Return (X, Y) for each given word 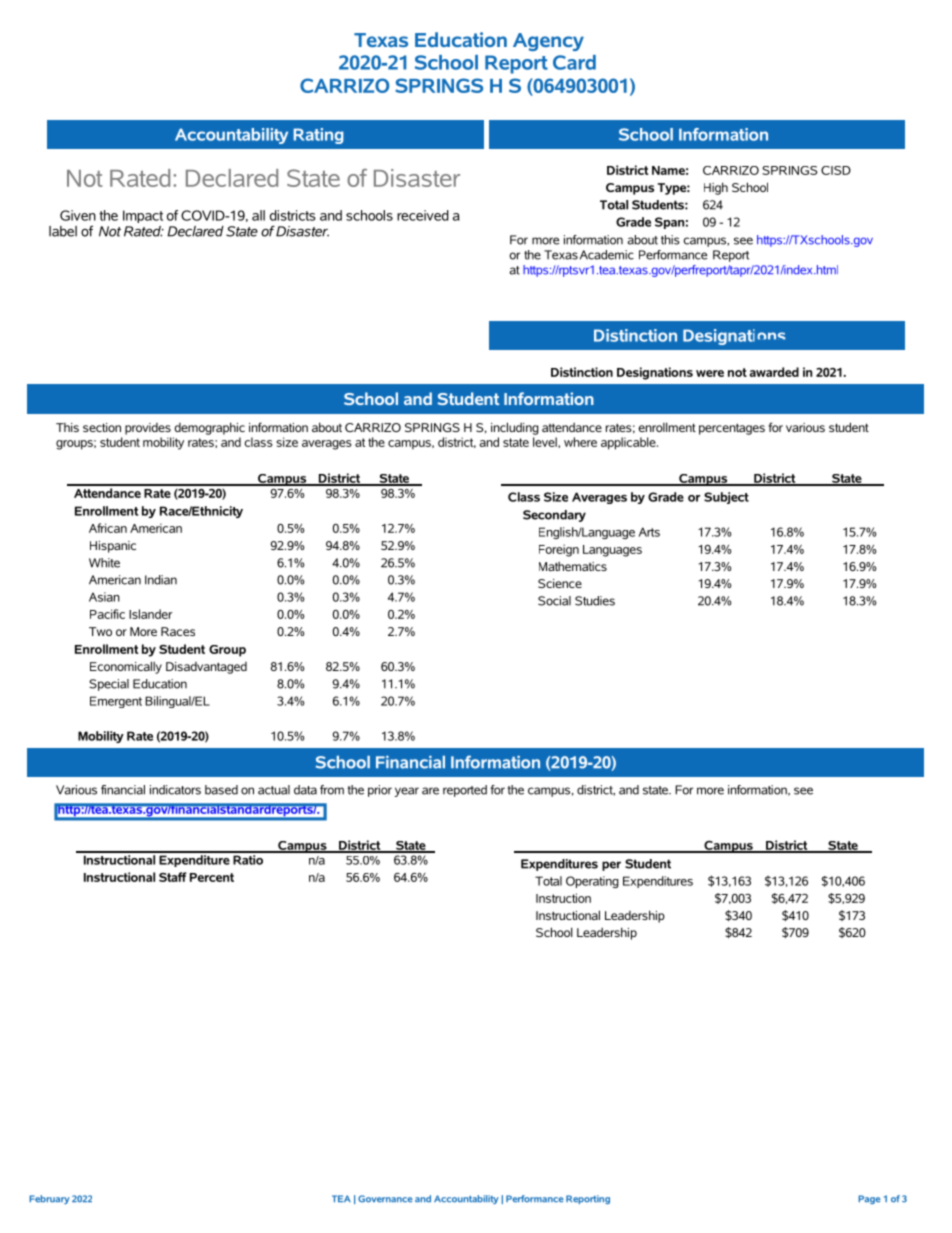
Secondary (554, 516)
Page (869, 1199)
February (49, 1199)
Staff (173, 877)
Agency (548, 42)
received (423, 215)
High (716, 188)
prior (380, 791)
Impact (143, 216)
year (407, 792)
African (108, 528)
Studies (595, 601)
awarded (774, 372)
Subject (726, 498)
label (63, 231)
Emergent (116, 702)
